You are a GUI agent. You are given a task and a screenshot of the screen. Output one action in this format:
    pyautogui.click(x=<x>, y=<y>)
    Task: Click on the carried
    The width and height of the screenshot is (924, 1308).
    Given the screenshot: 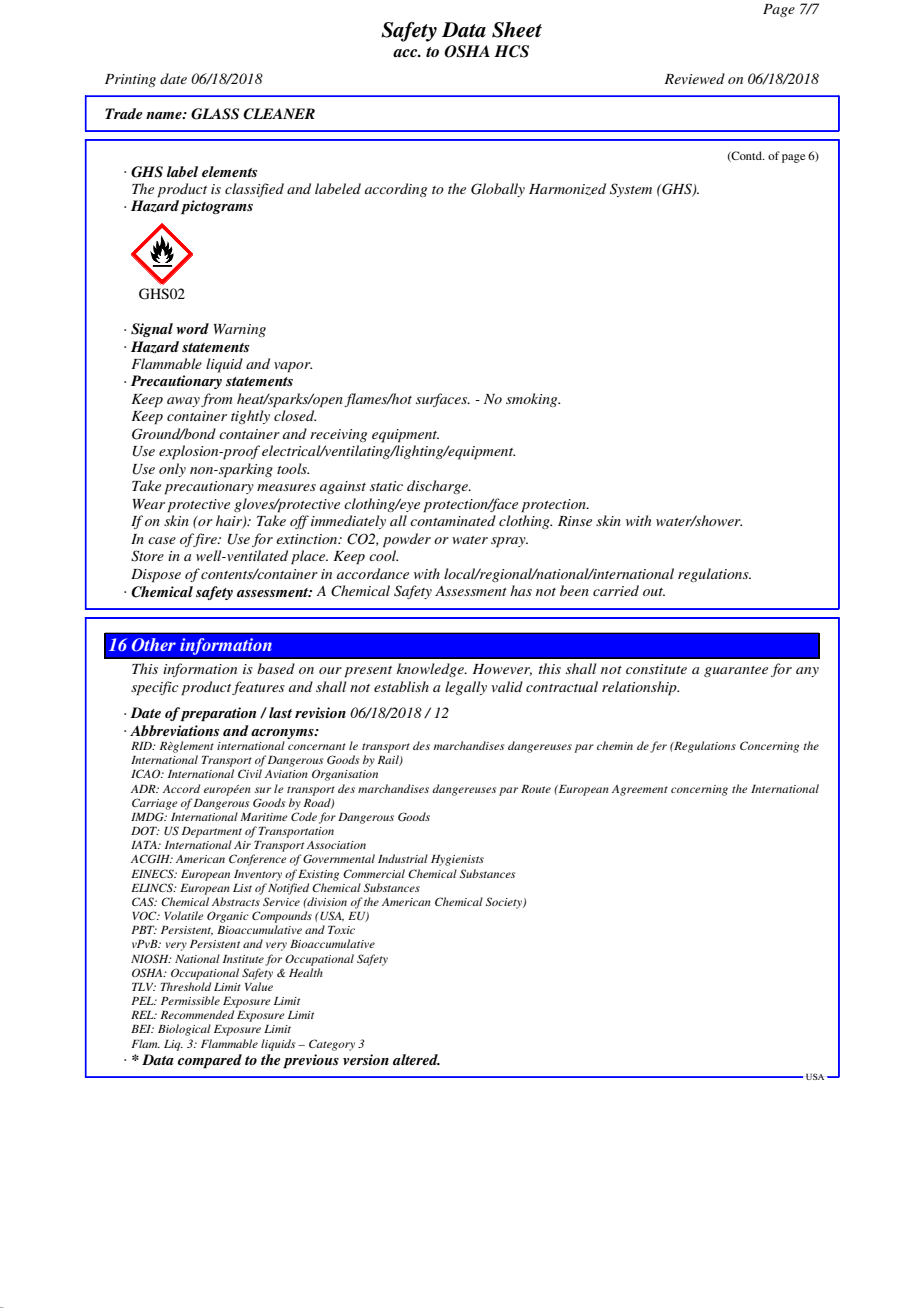 What is the action you would take?
    pyautogui.click(x=616, y=590)
